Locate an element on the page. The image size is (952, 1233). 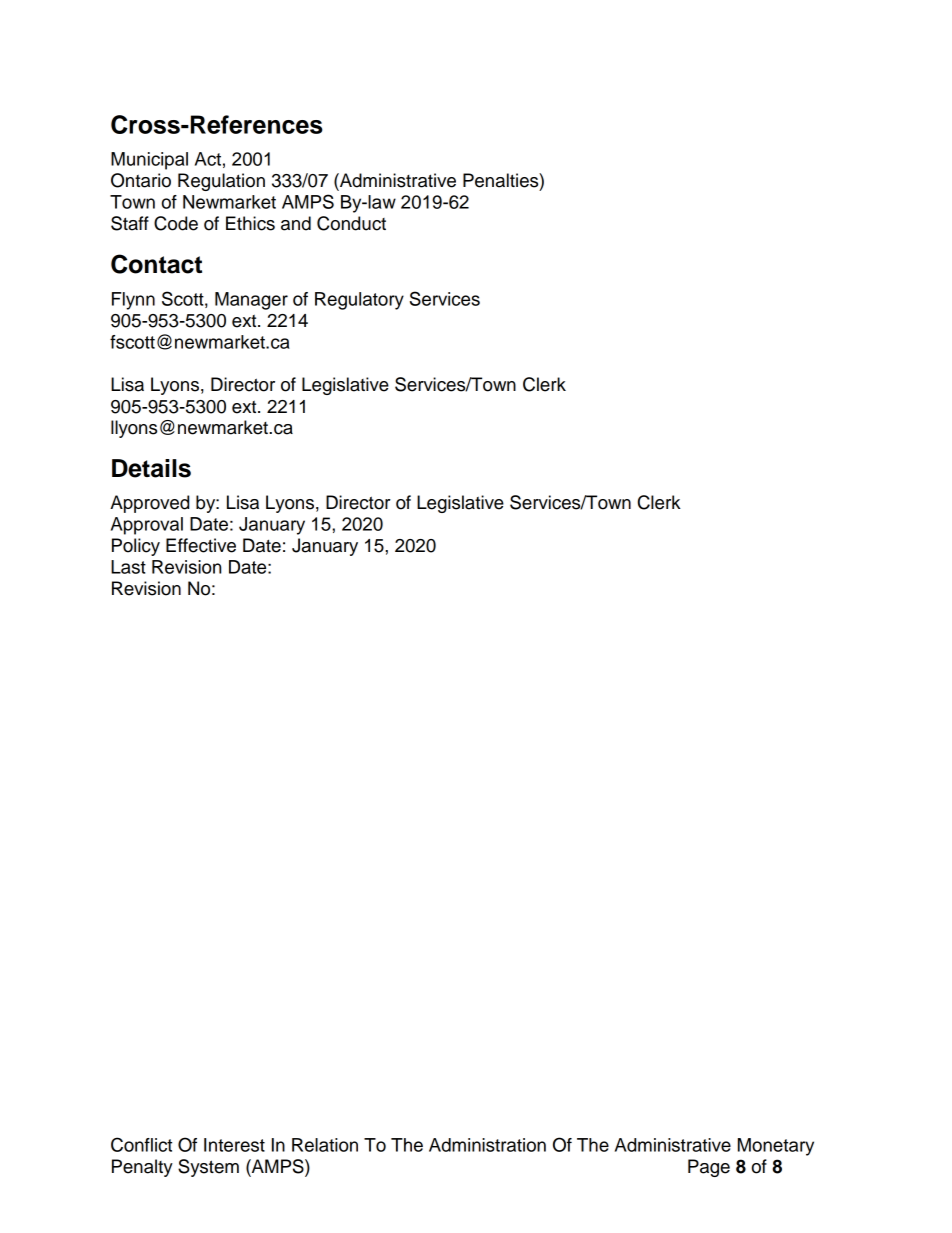
Administration is located at coordinates (487, 1145).
